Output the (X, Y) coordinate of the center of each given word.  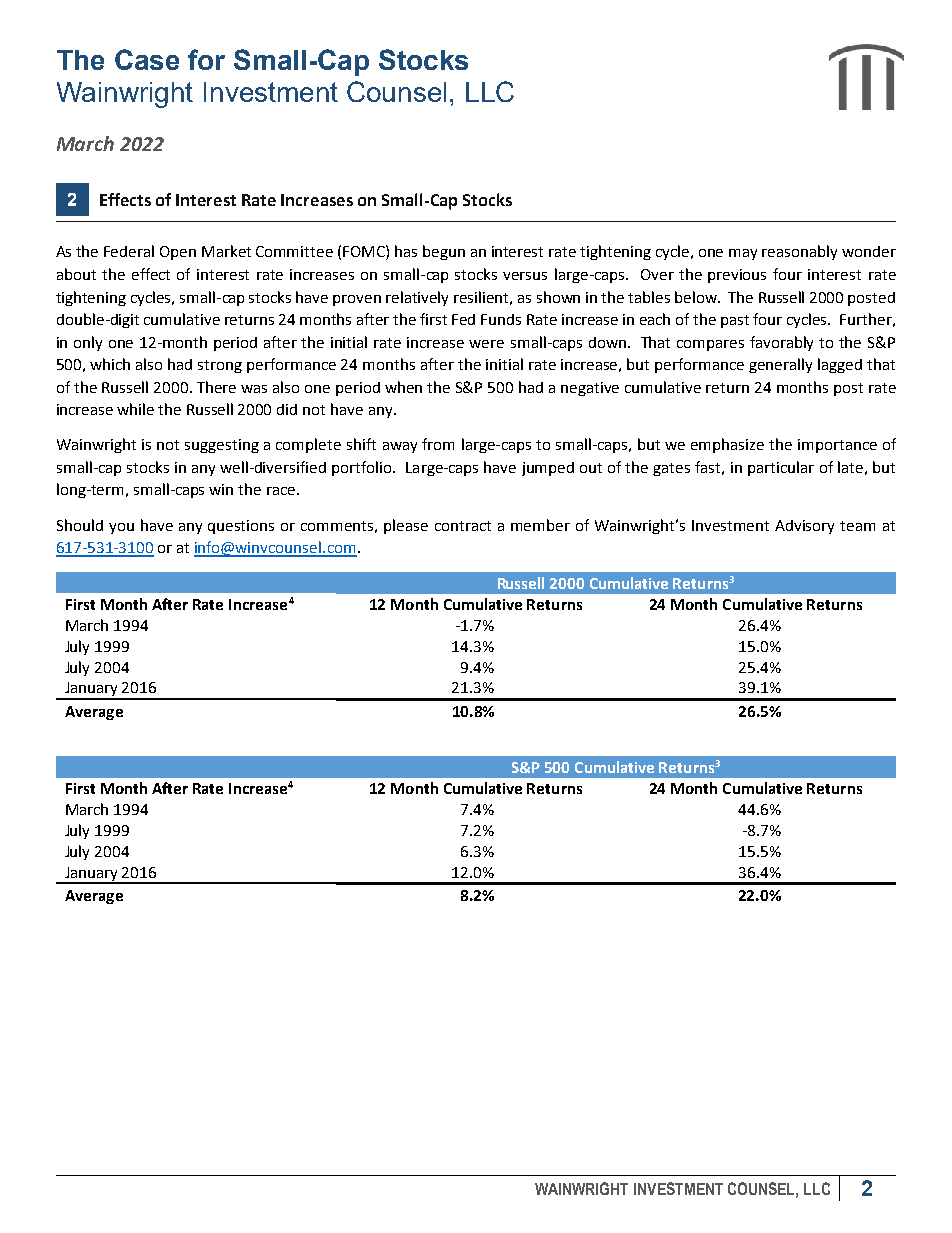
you (121, 528)
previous (737, 276)
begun (444, 252)
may (743, 254)
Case (147, 59)
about (76, 274)
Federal (129, 251)
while (135, 409)
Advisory (804, 527)
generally (780, 365)
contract (463, 526)
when (403, 387)
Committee (294, 251)
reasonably (799, 252)
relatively (417, 298)
